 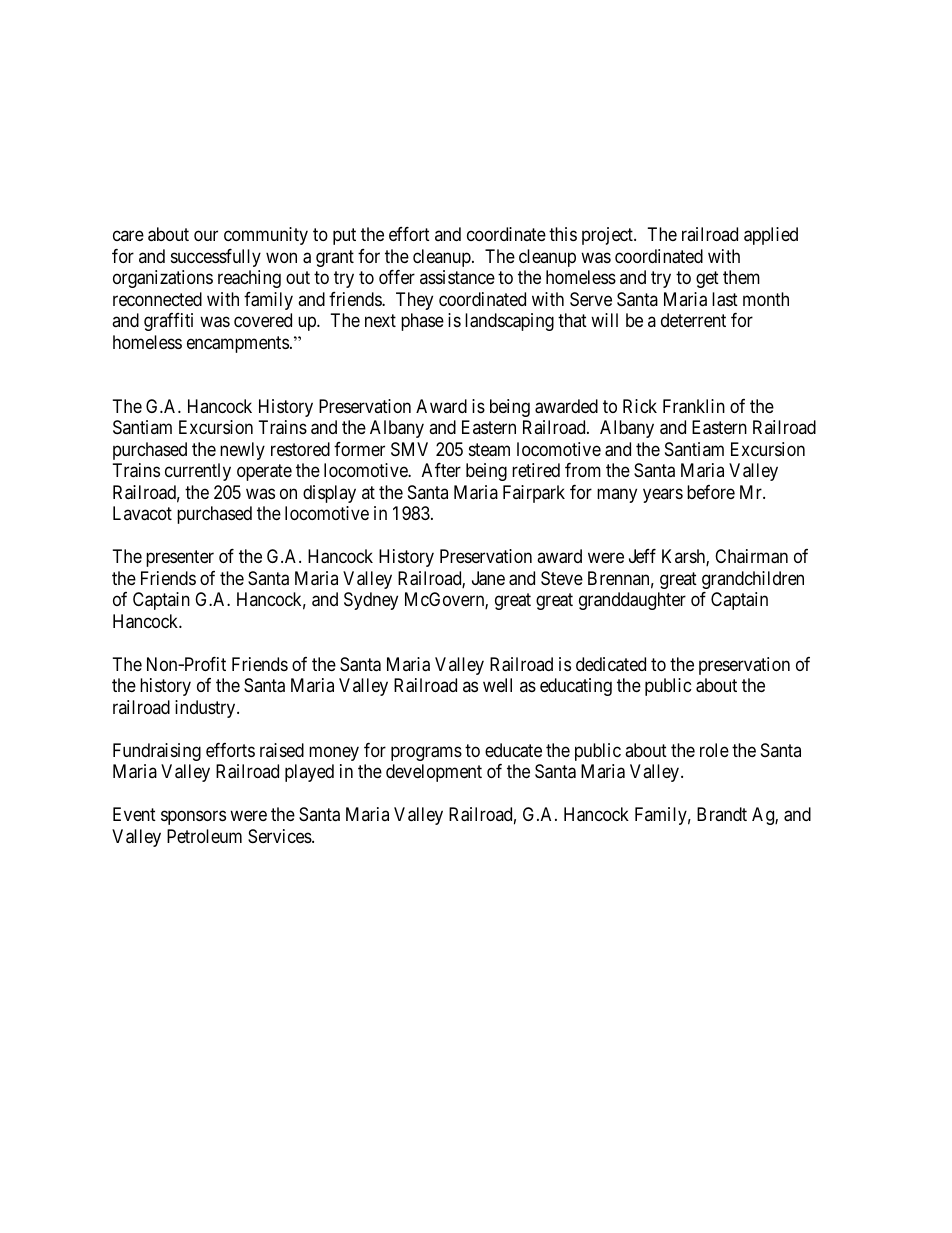 I want to click on Jeff, so click(x=642, y=556).
